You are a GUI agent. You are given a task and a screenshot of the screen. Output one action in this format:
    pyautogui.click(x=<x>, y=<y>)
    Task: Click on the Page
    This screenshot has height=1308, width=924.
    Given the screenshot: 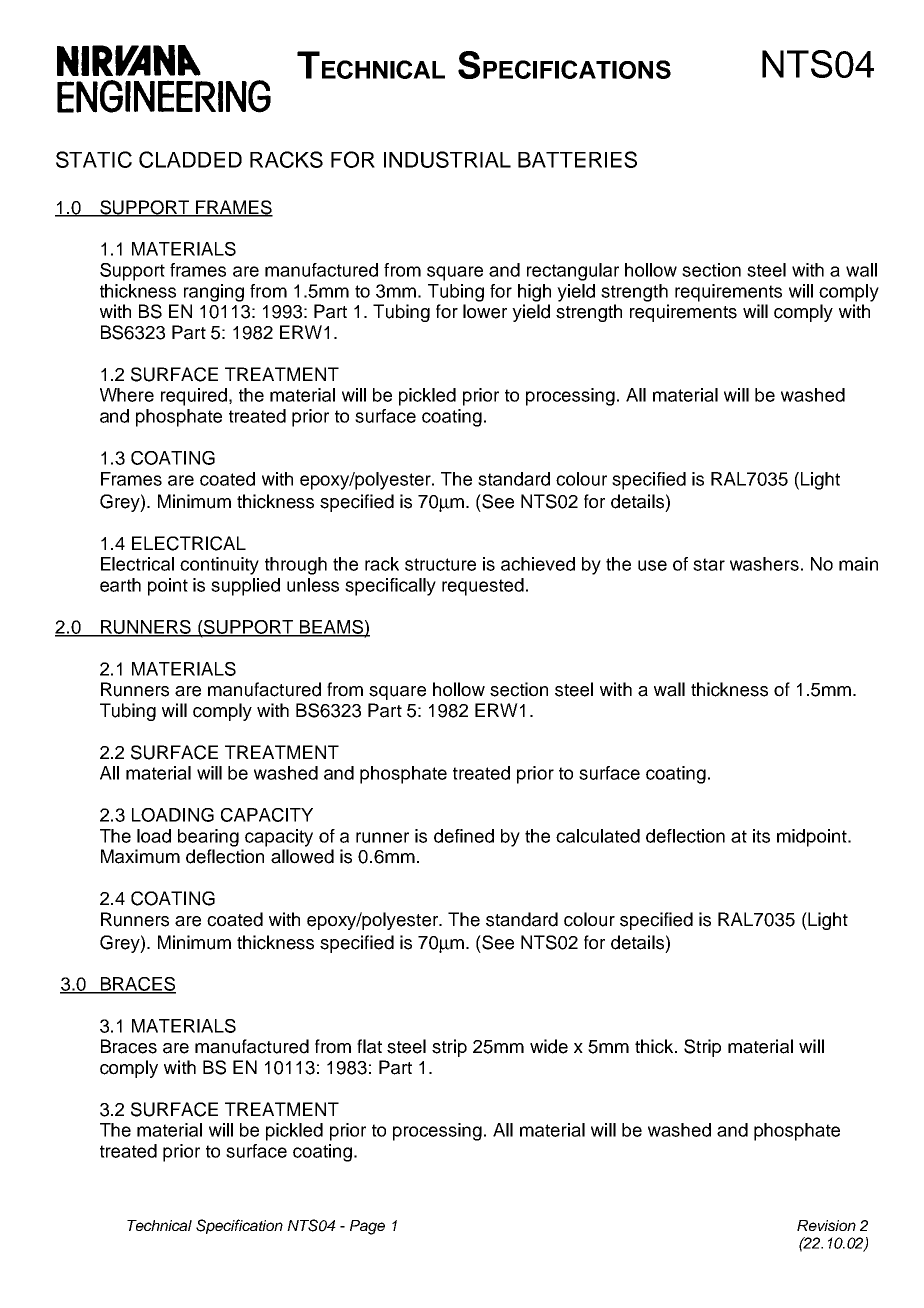 What is the action you would take?
    pyautogui.click(x=367, y=1227)
